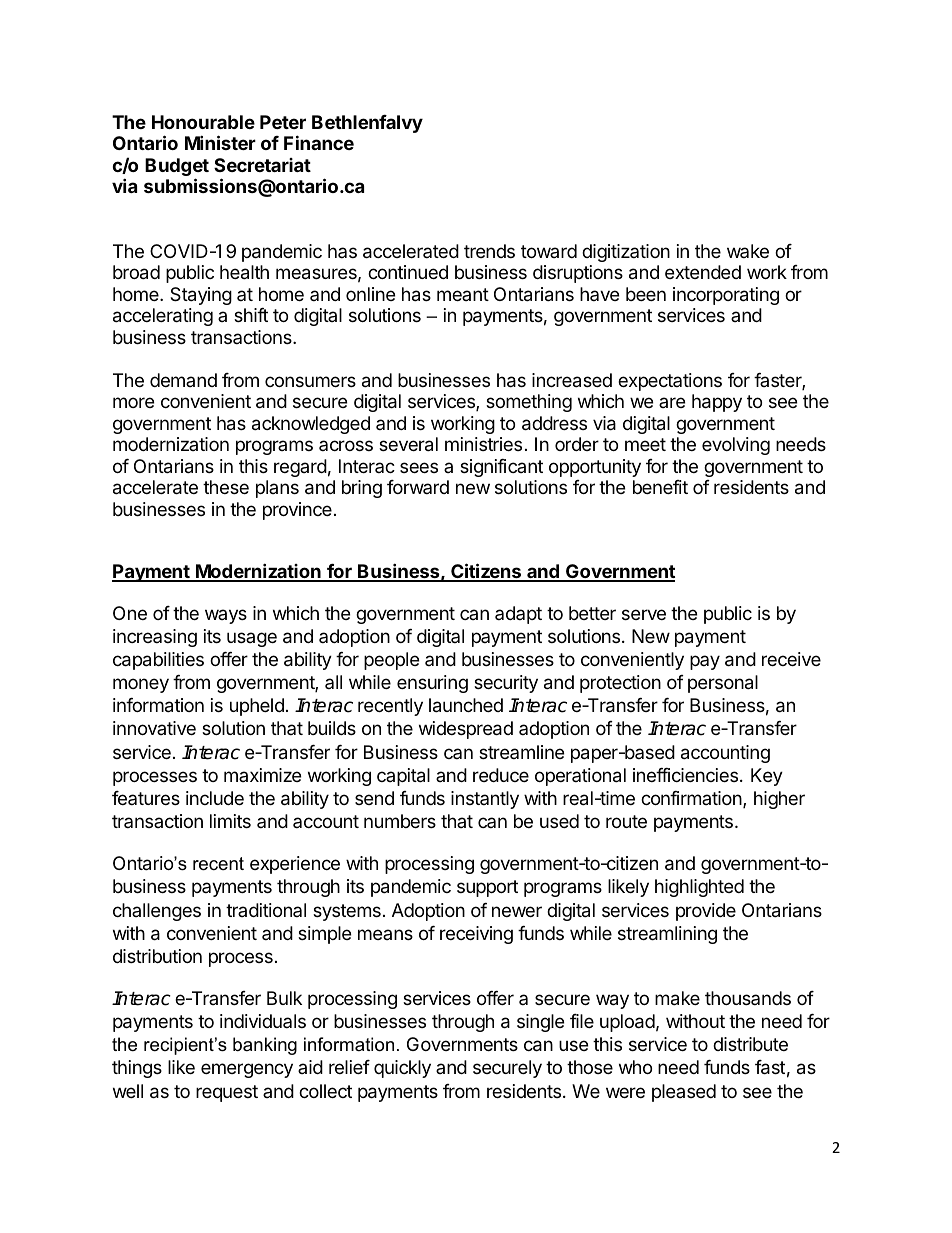  I want to click on trends, so click(489, 251).
